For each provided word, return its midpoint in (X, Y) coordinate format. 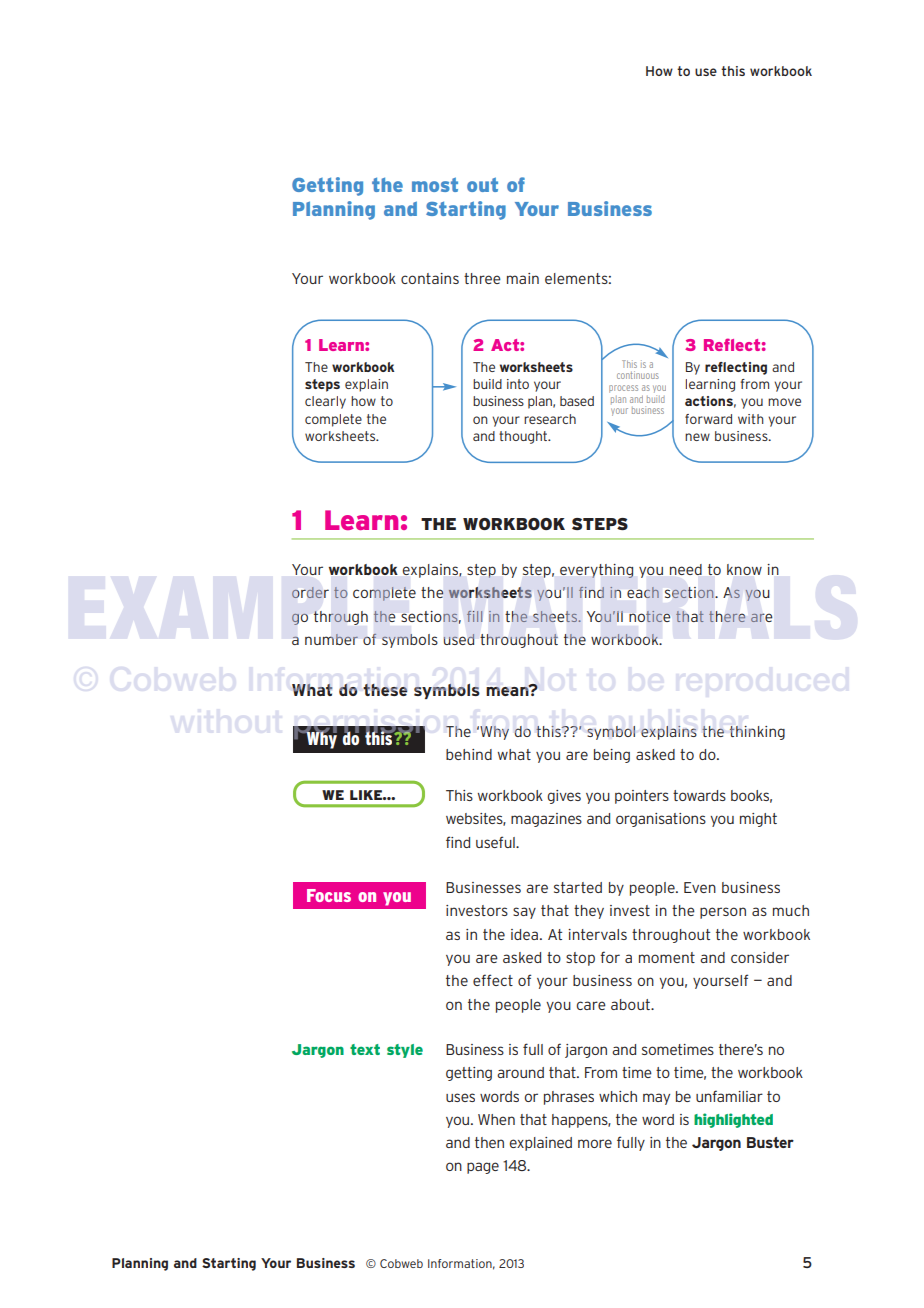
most (435, 184)
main (523, 278)
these (385, 689)
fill (474, 616)
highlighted (733, 1120)
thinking (757, 733)
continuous (638, 375)
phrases (569, 1098)
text (365, 1049)
